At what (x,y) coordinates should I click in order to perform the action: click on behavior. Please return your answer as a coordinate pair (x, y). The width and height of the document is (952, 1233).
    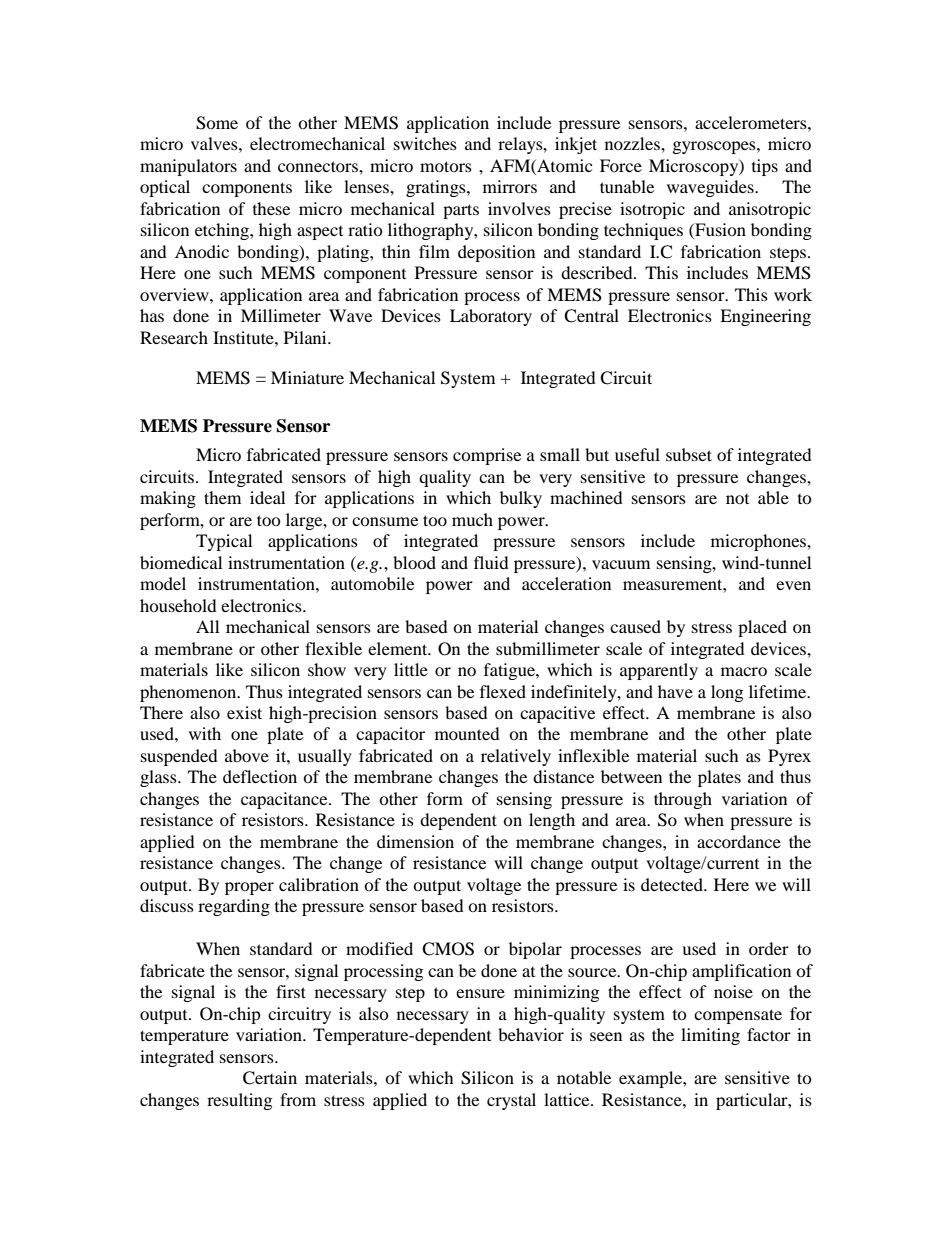
    Looking at the image, I should click on (531, 1034).
